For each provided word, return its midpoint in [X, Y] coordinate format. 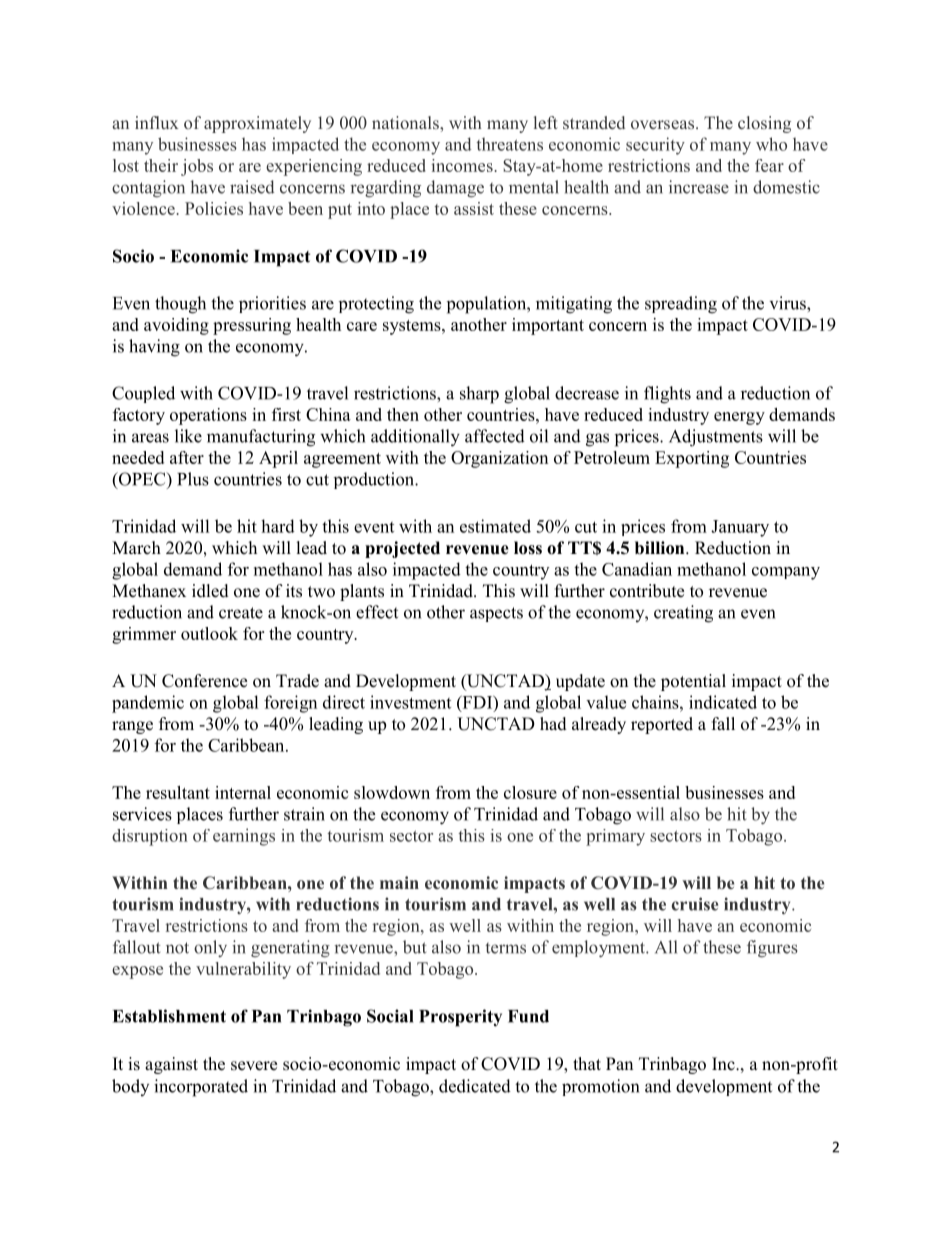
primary [615, 837]
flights [667, 395]
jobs [197, 167]
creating [683, 614]
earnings [244, 837]
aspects [496, 614]
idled [210, 591]
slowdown [392, 792]
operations [208, 416]
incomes [462, 165]
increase [699, 187]
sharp [479, 395]
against [171, 1065]
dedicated [475, 1086]
